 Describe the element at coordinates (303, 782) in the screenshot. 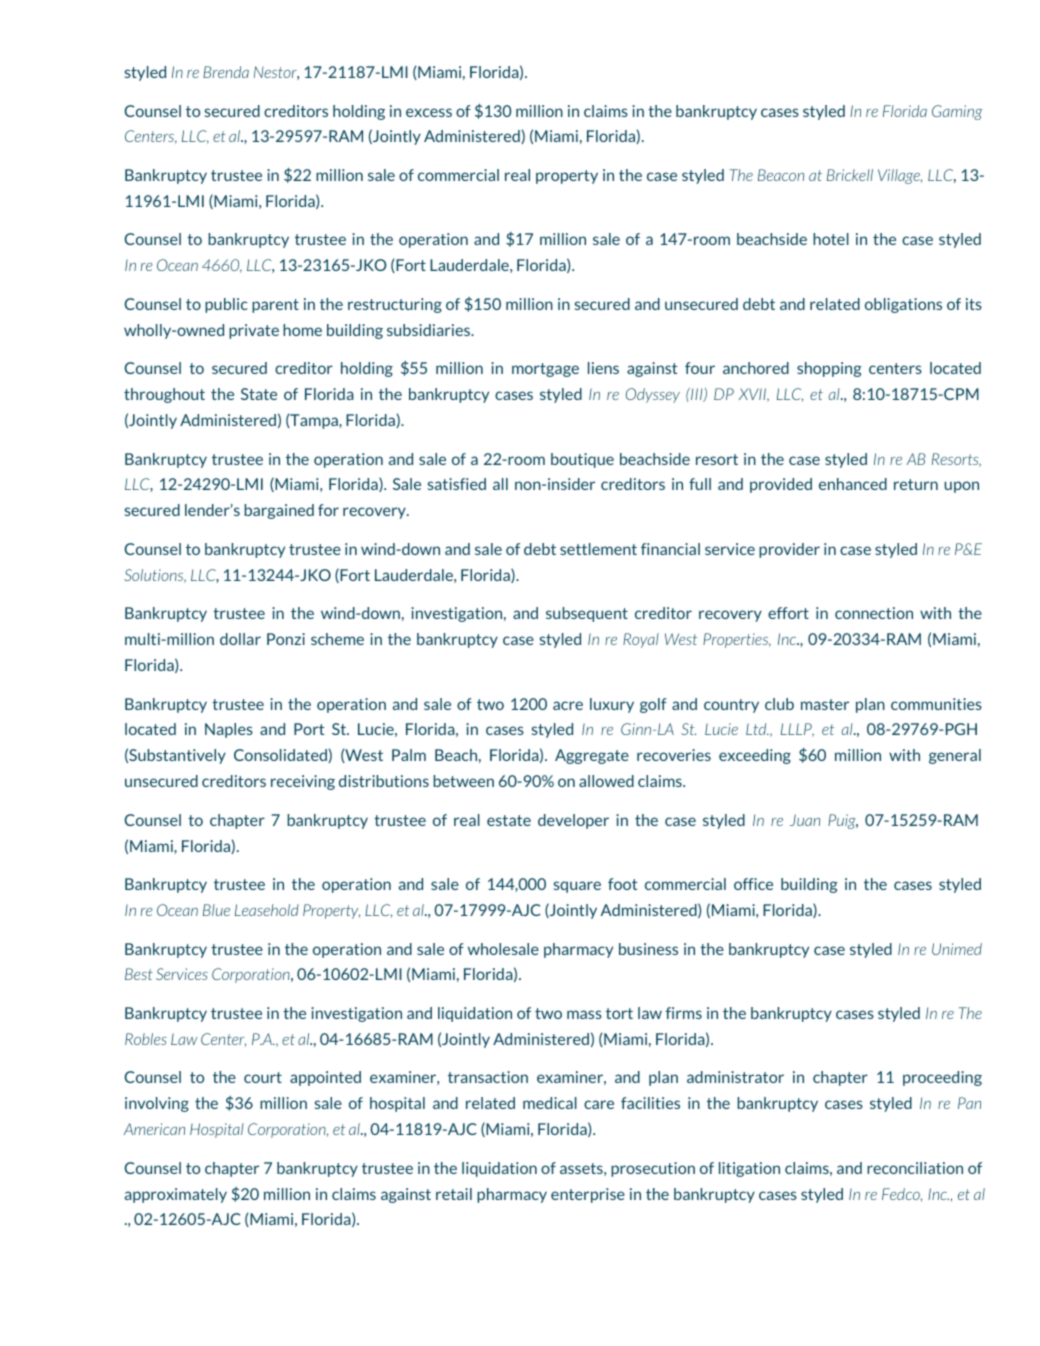

I see `receiving` at that location.
